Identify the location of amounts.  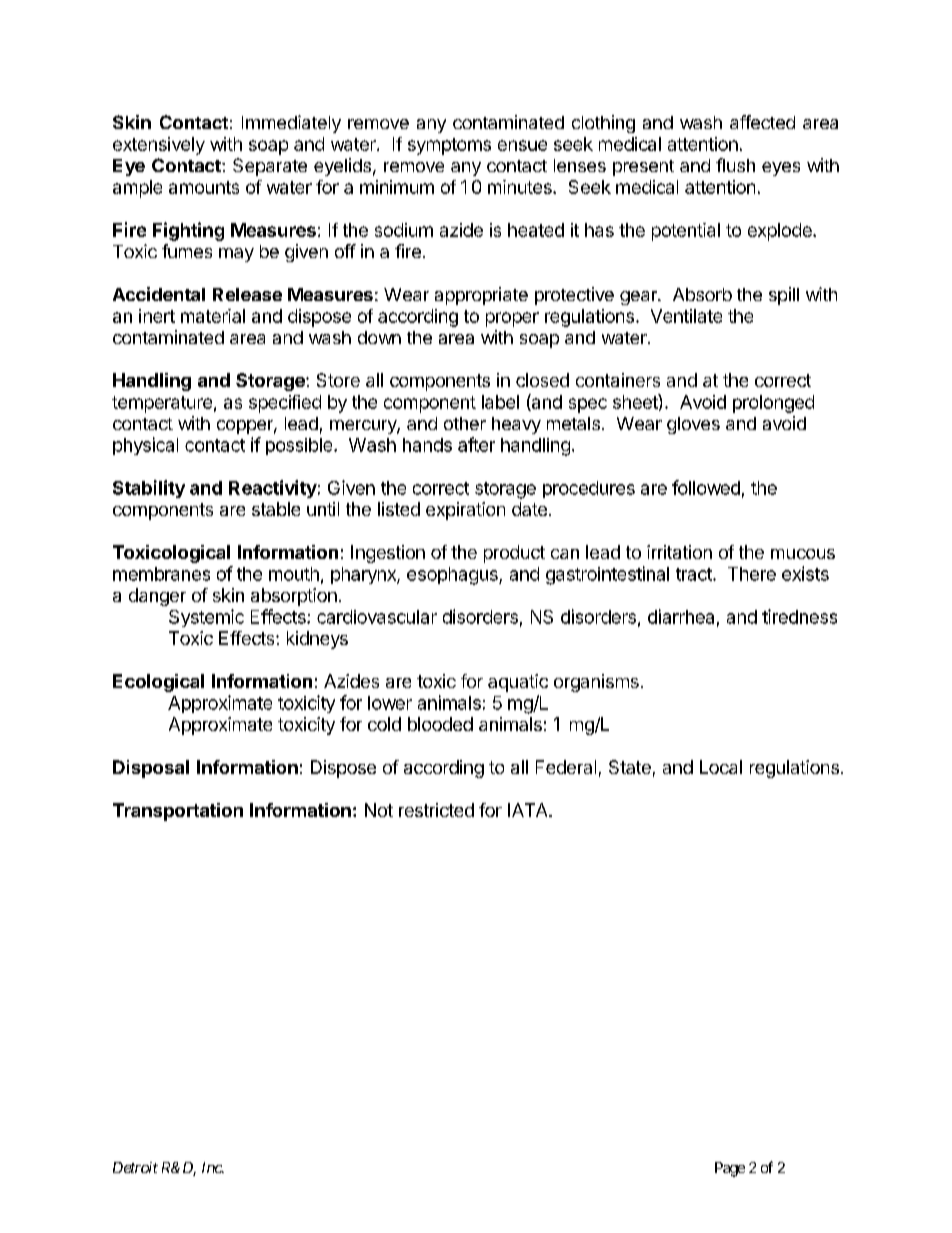
(204, 187).
